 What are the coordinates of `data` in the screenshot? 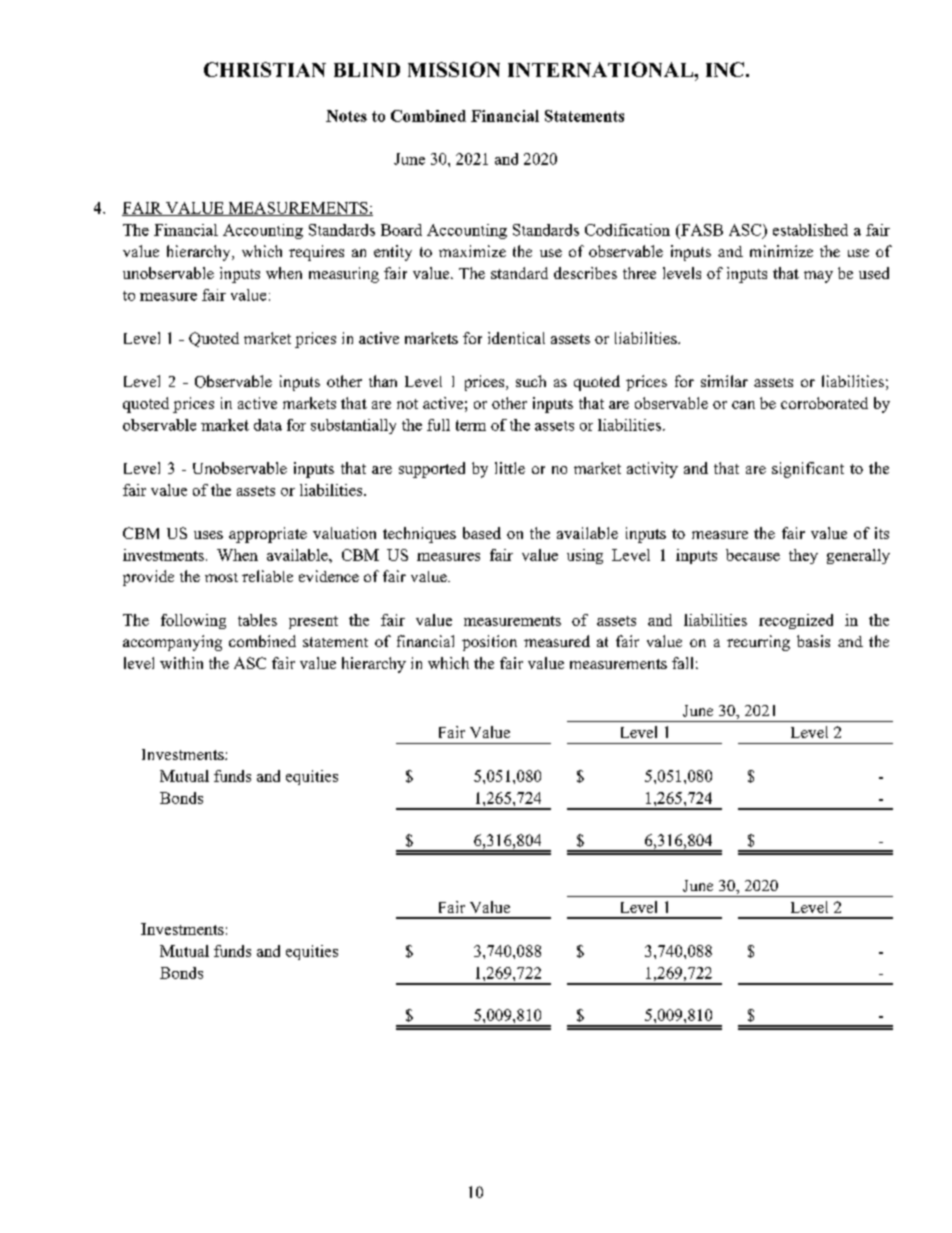 It's located at (268, 425).
